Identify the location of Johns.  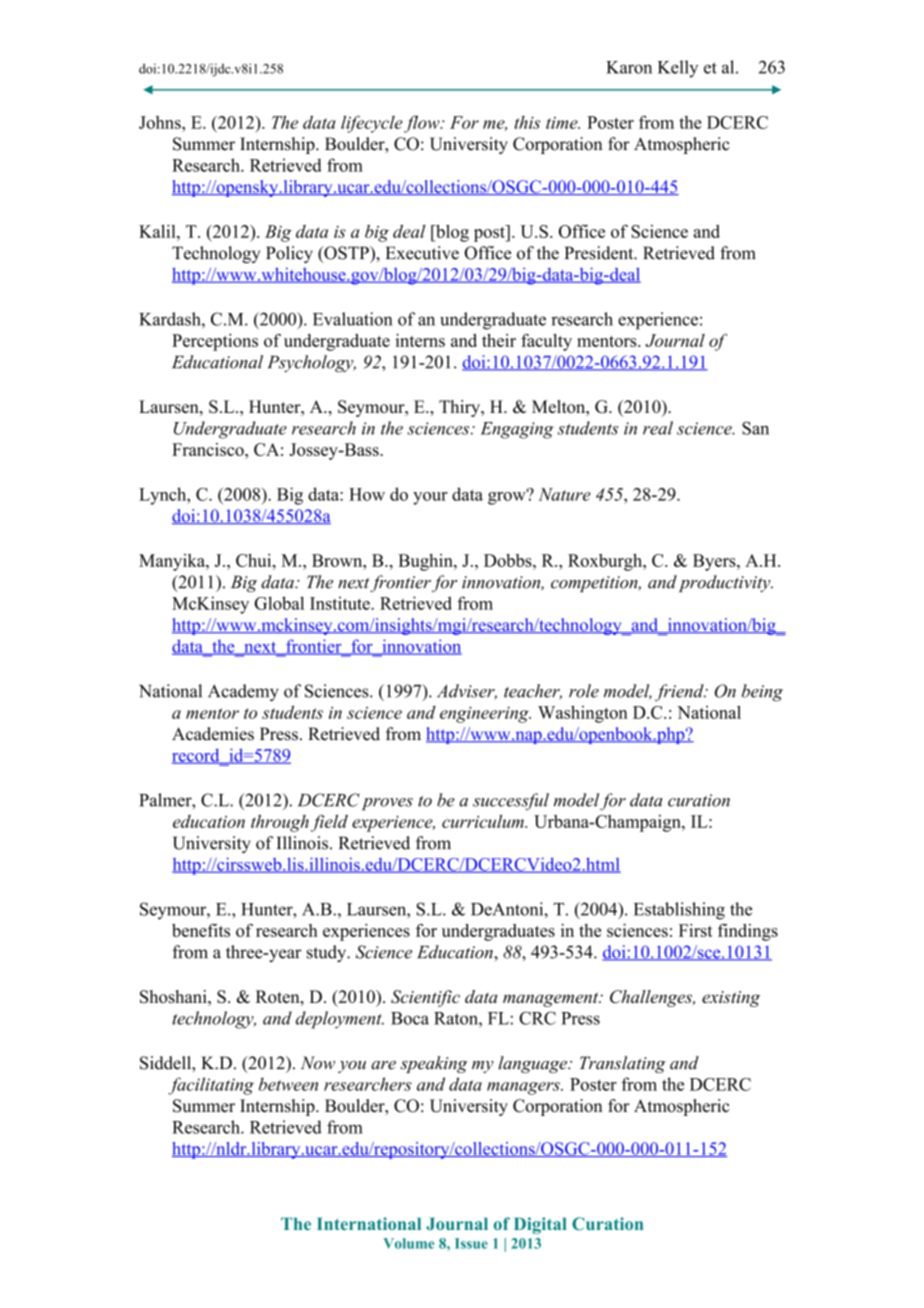
(161, 122).
